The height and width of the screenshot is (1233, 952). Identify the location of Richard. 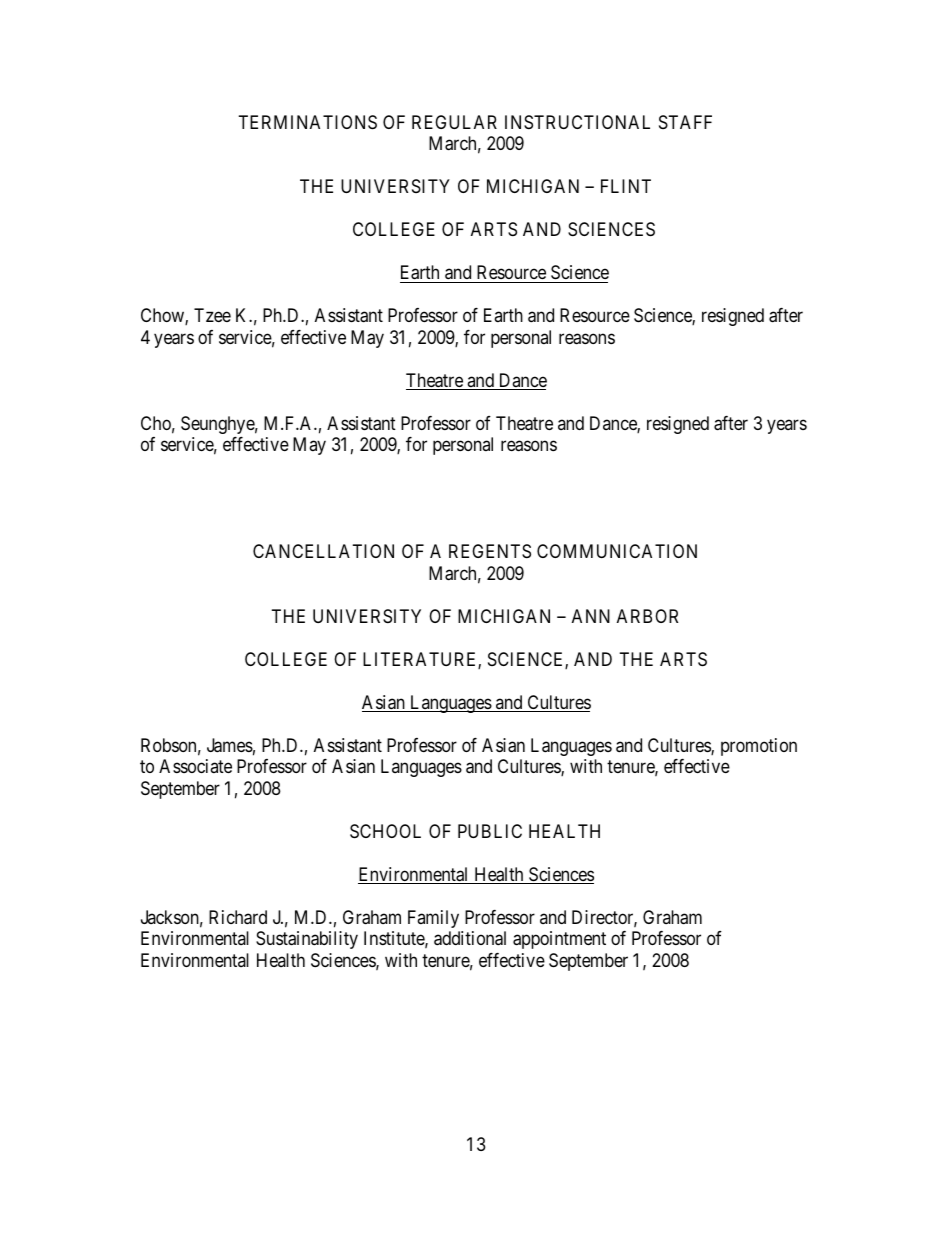
(238, 917).
